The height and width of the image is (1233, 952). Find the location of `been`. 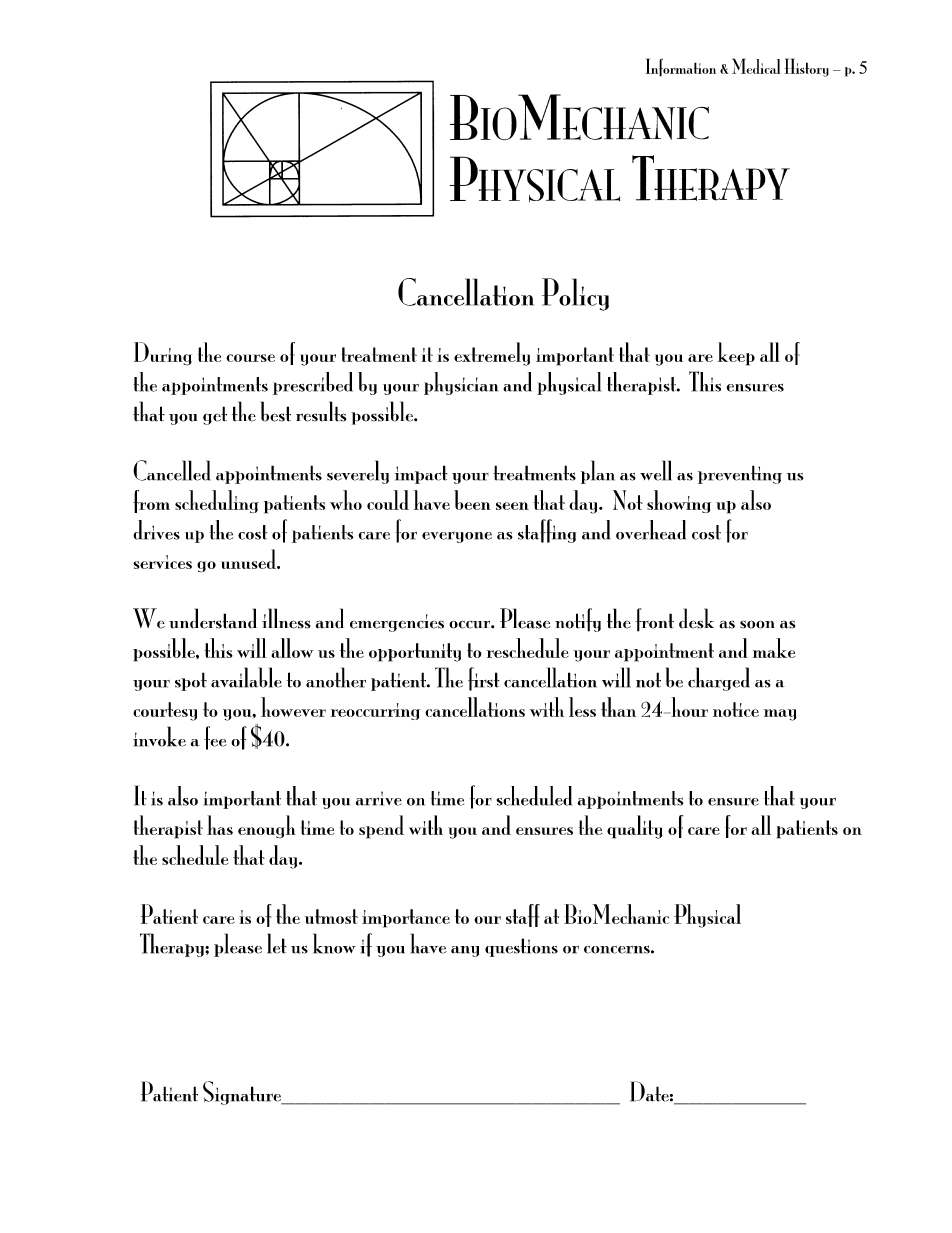

been is located at coordinates (472, 500).
